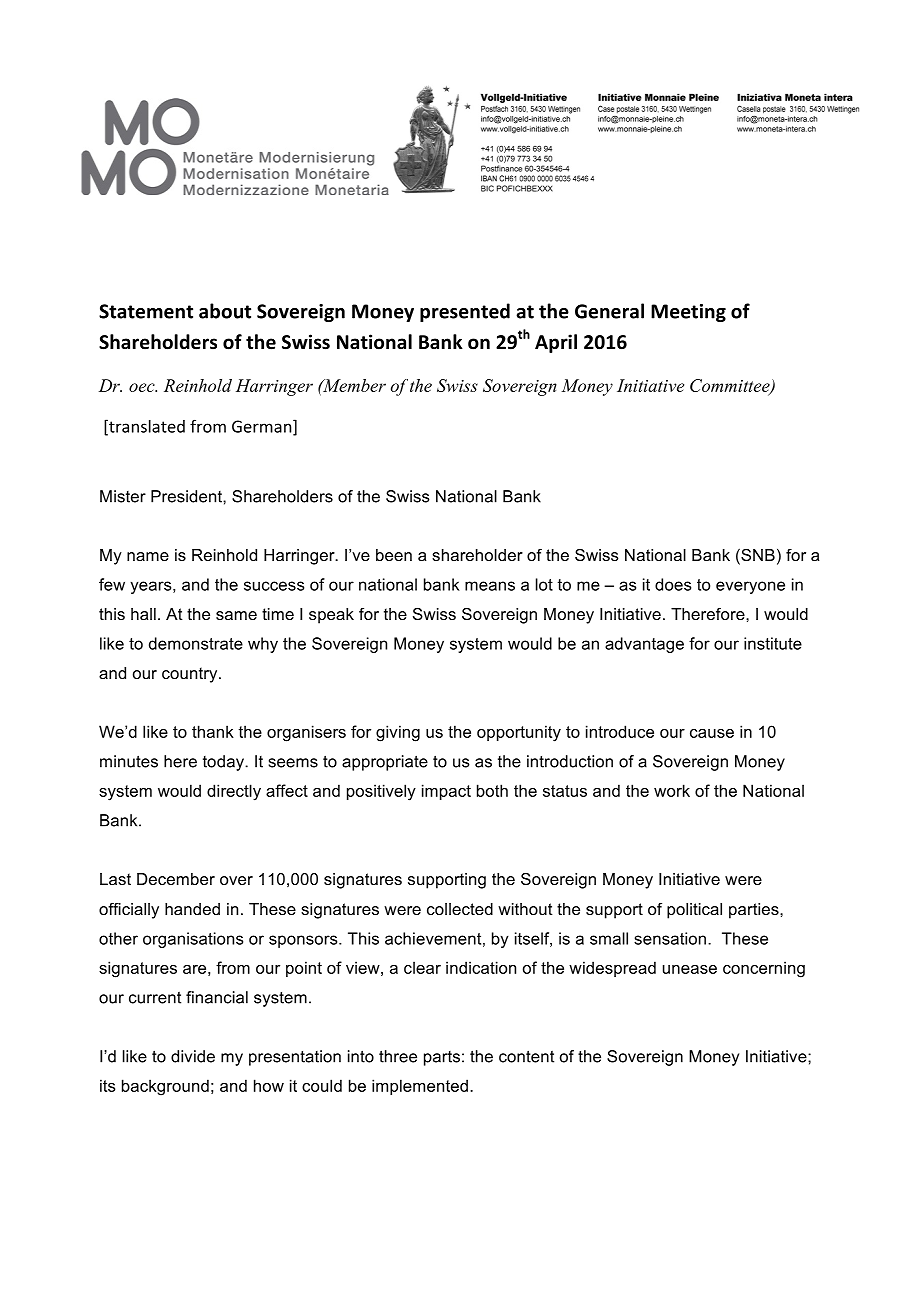 This page has height=1308, width=924. Describe the element at coordinates (526, 1056) in the page. I see `content` at that location.
